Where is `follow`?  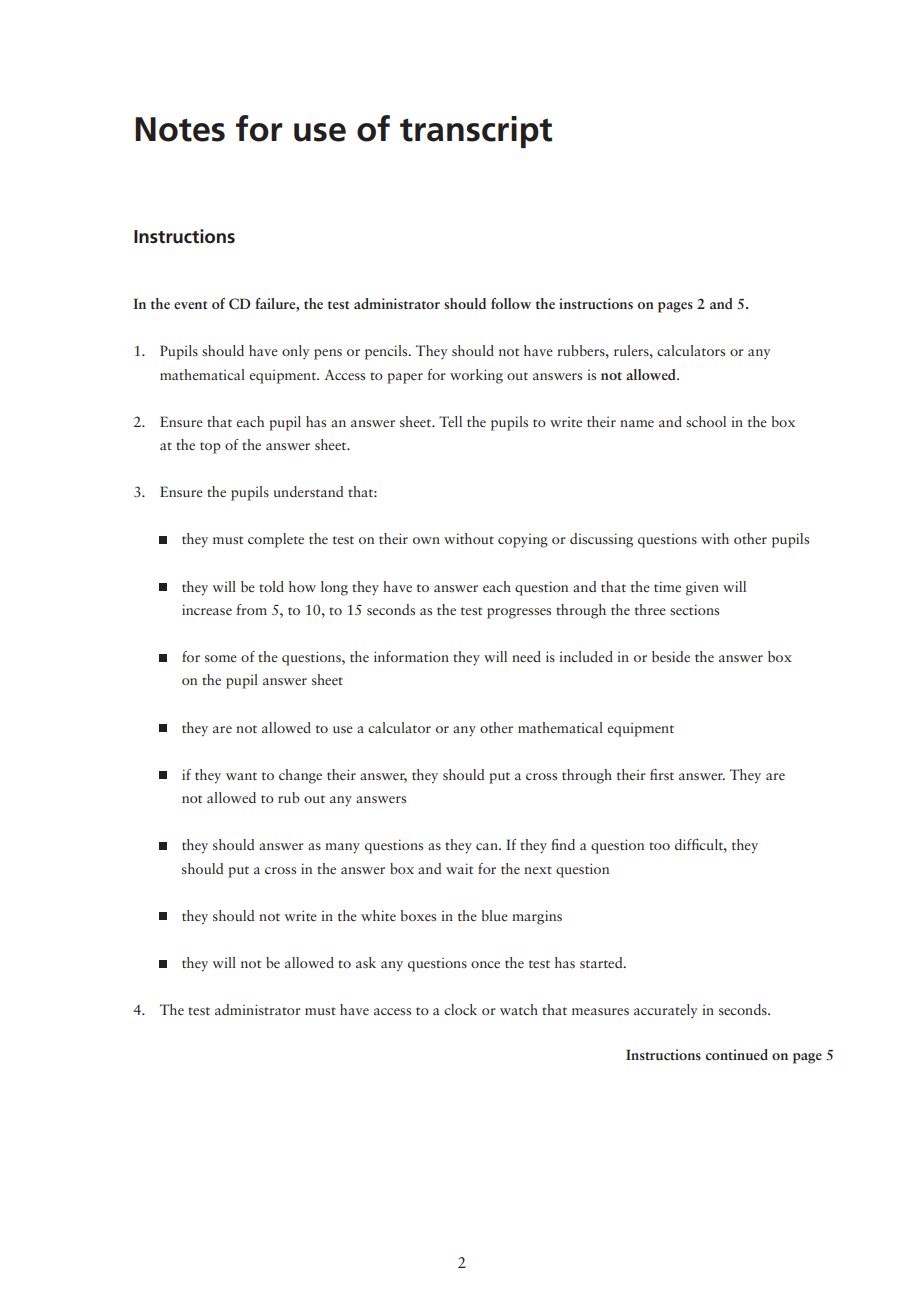
follow is located at coordinates (511, 303).
